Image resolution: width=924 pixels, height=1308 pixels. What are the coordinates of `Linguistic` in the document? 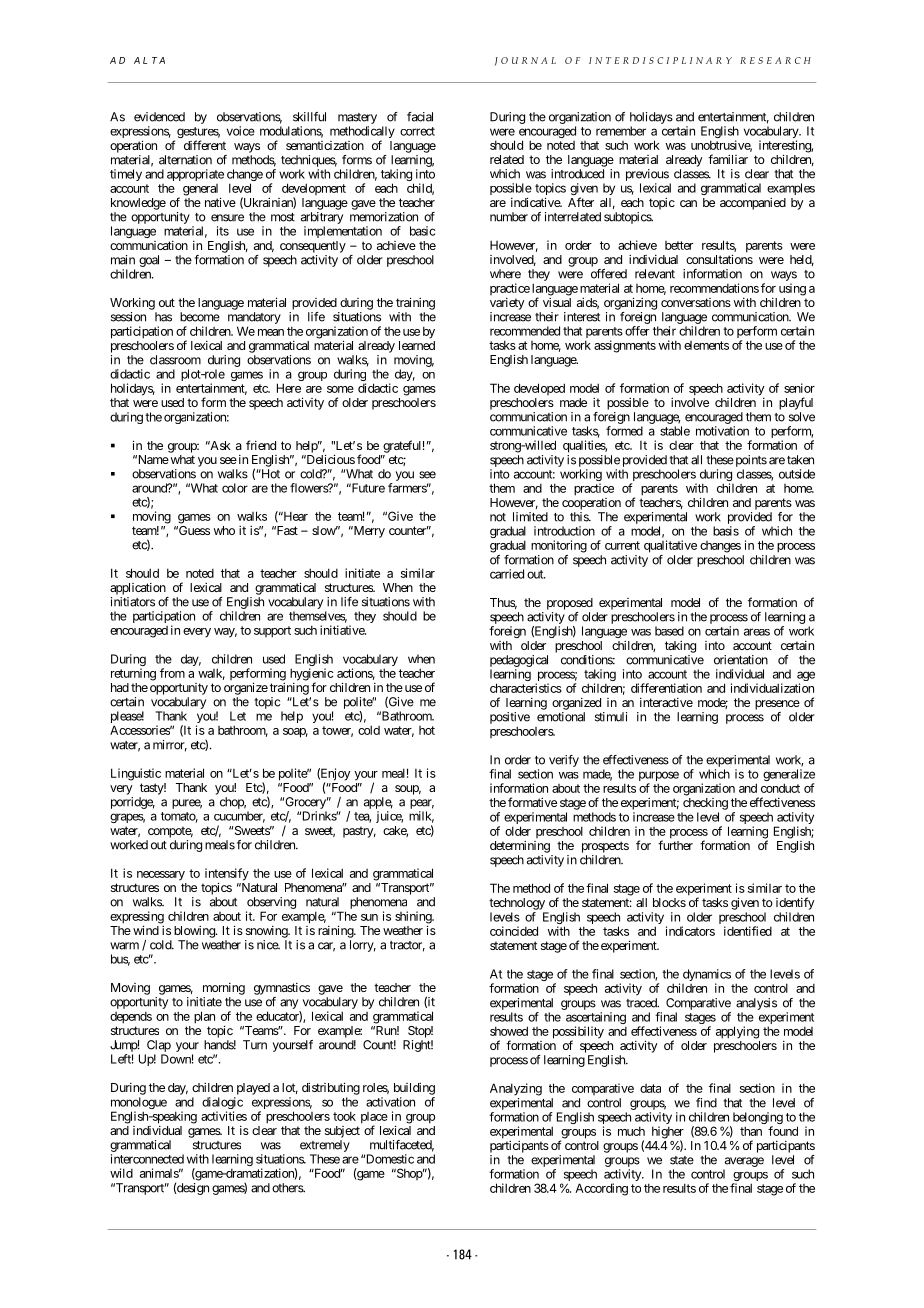 It's located at (136, 774).
